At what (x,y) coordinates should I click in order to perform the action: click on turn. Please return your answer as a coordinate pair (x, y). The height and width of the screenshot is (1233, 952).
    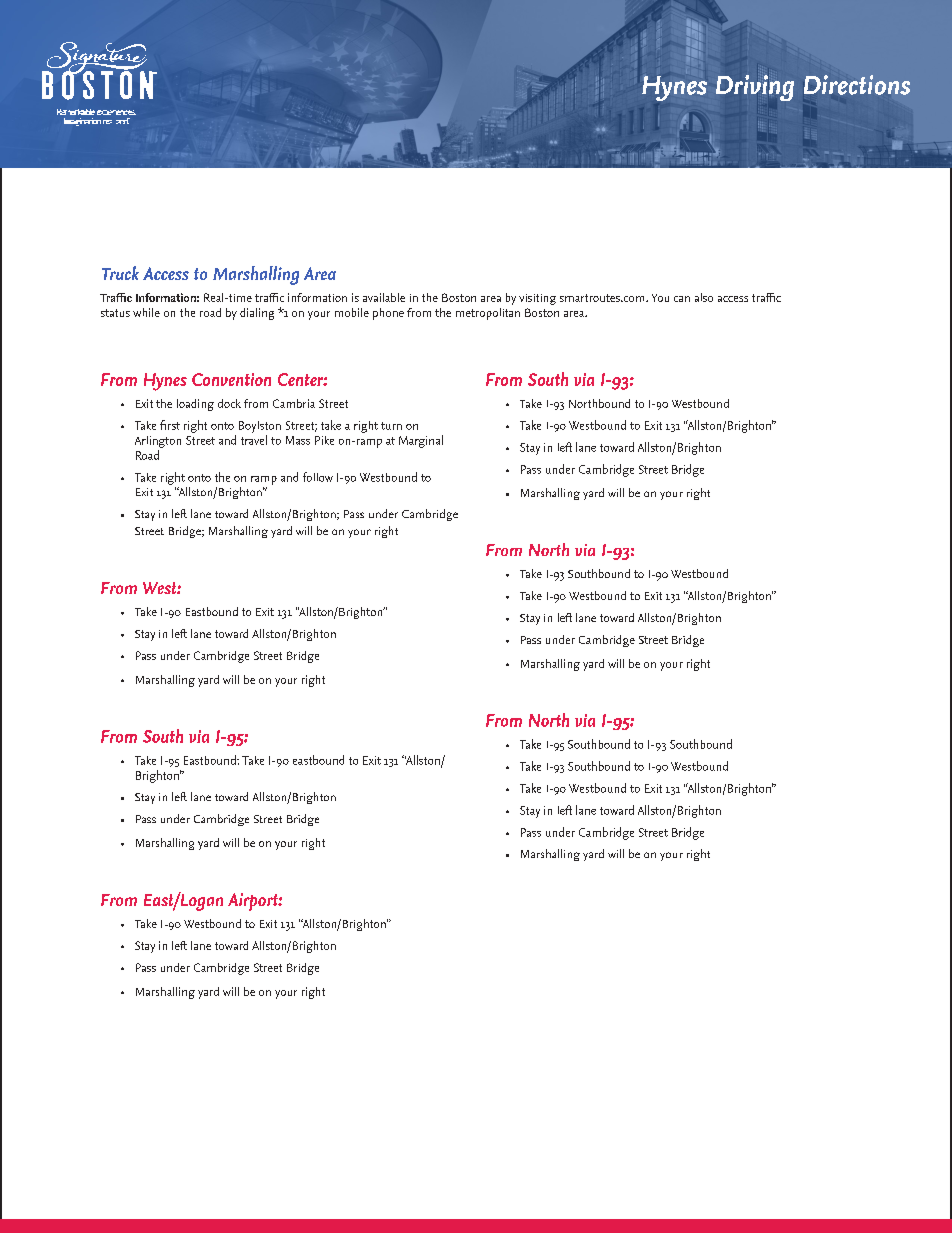
    Looking at the image, I should click on (391, 426).
